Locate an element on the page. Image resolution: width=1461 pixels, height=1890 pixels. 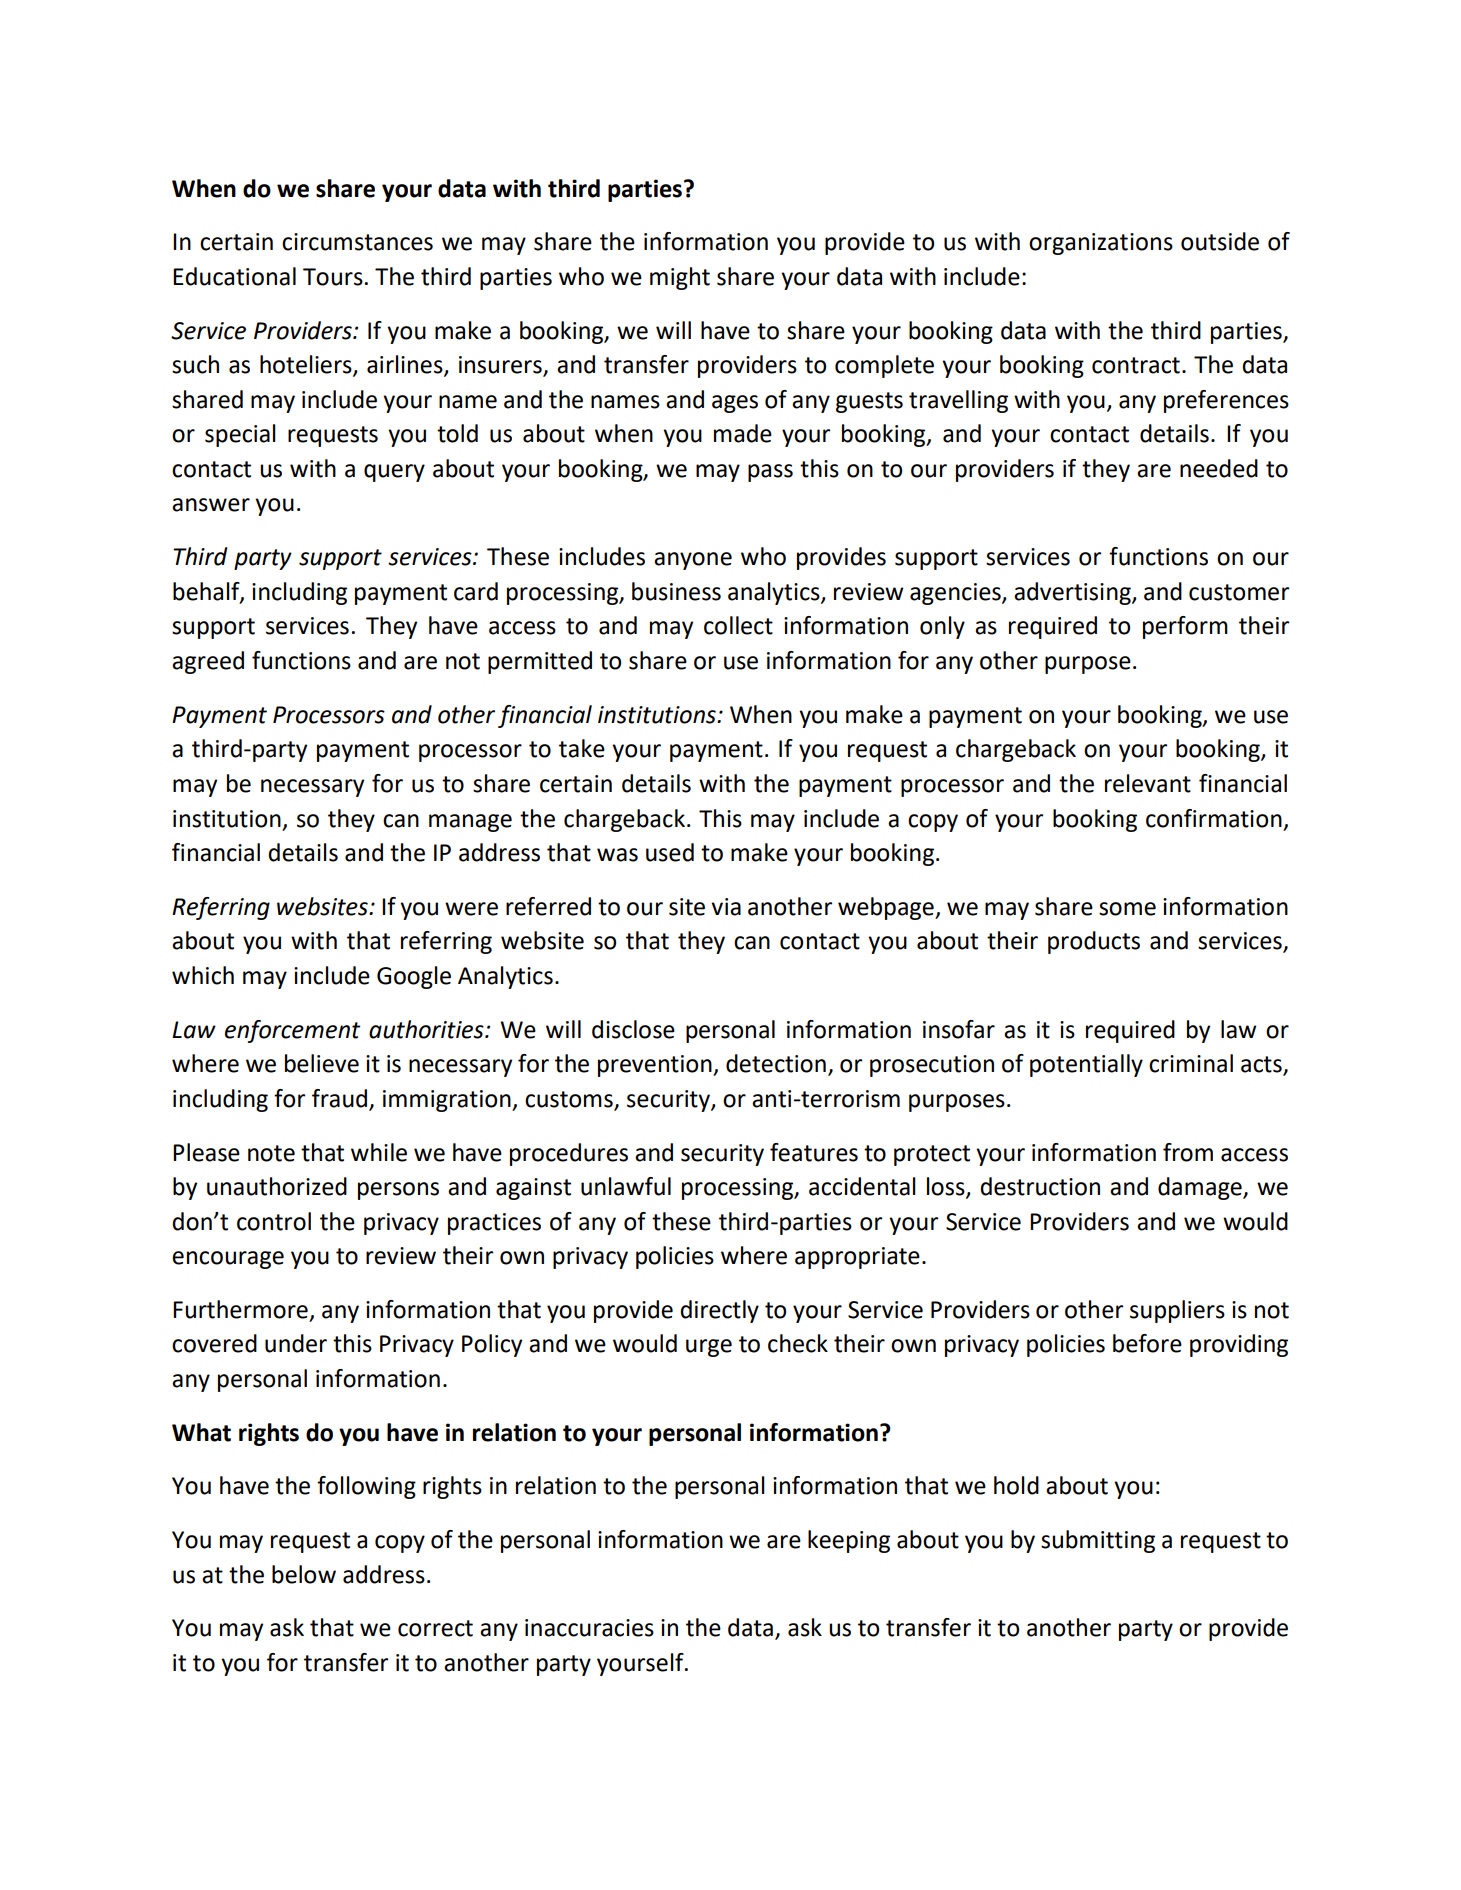
suppliers is located at coordinates (1177, 1311).
